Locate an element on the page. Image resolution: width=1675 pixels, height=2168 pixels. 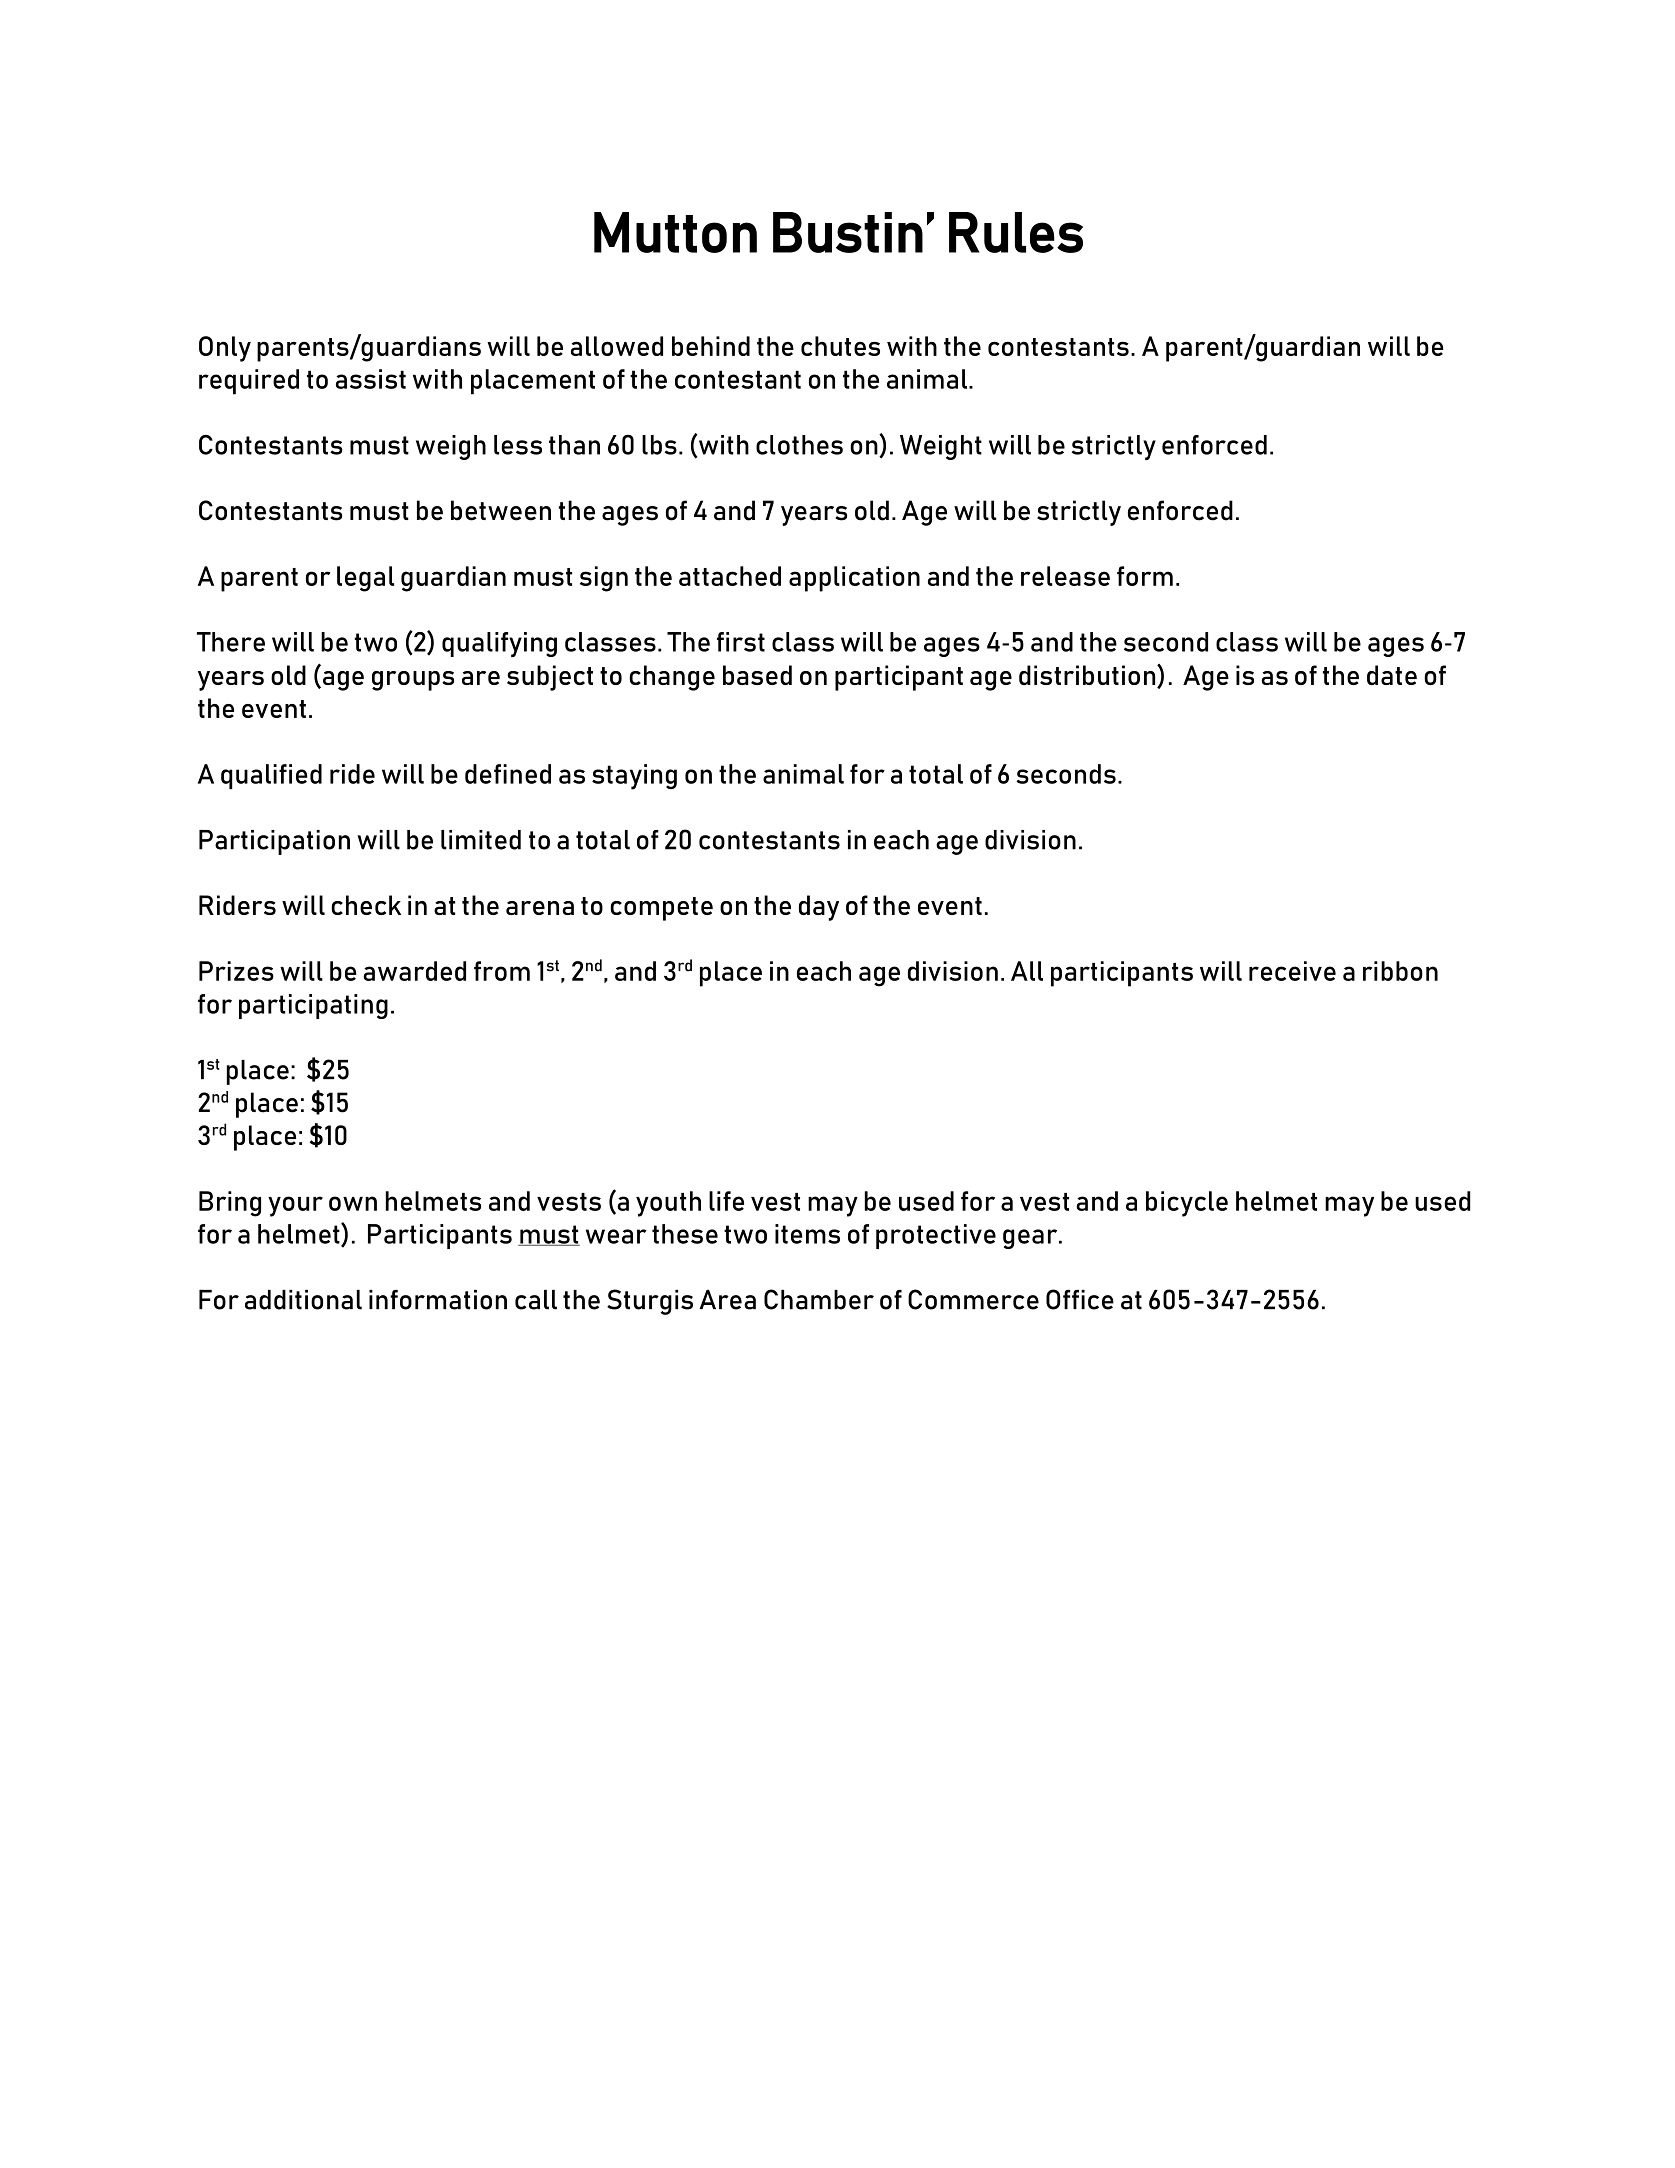
Mutton is located at coordinates (675, 232).
